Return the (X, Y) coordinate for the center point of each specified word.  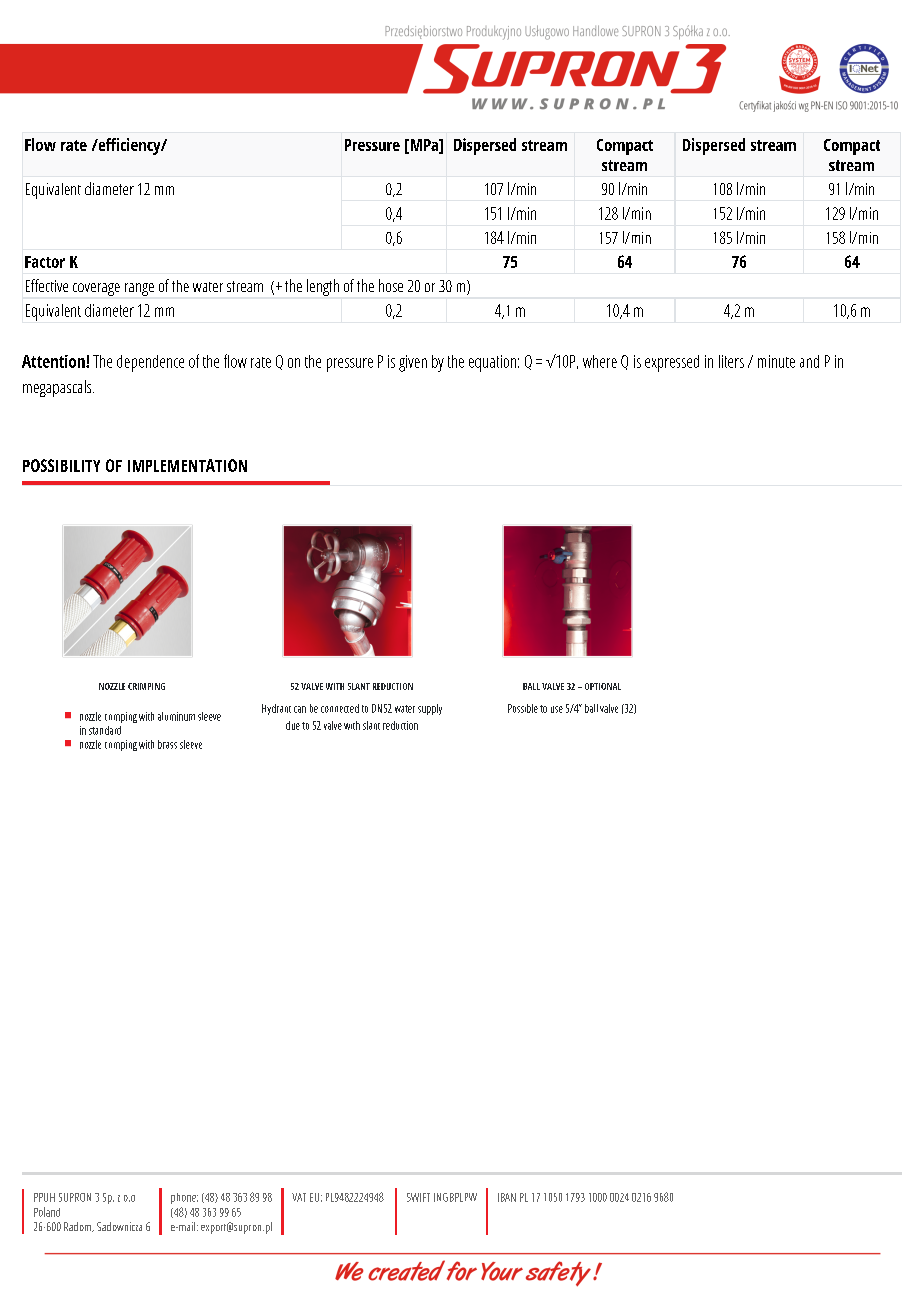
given (413, 363)
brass (167, 744)
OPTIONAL (603, 686)
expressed (672, 363)
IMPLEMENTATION (187, 465)
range (139, 289)
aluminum (176, 716)
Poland (47, 1212)
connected (340, 708)
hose (391, 285)
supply (430, 709)
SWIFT (418, 1197)
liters (731, 361)
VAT (299, 1197)
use (557, 709)
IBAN (507, 1197)
